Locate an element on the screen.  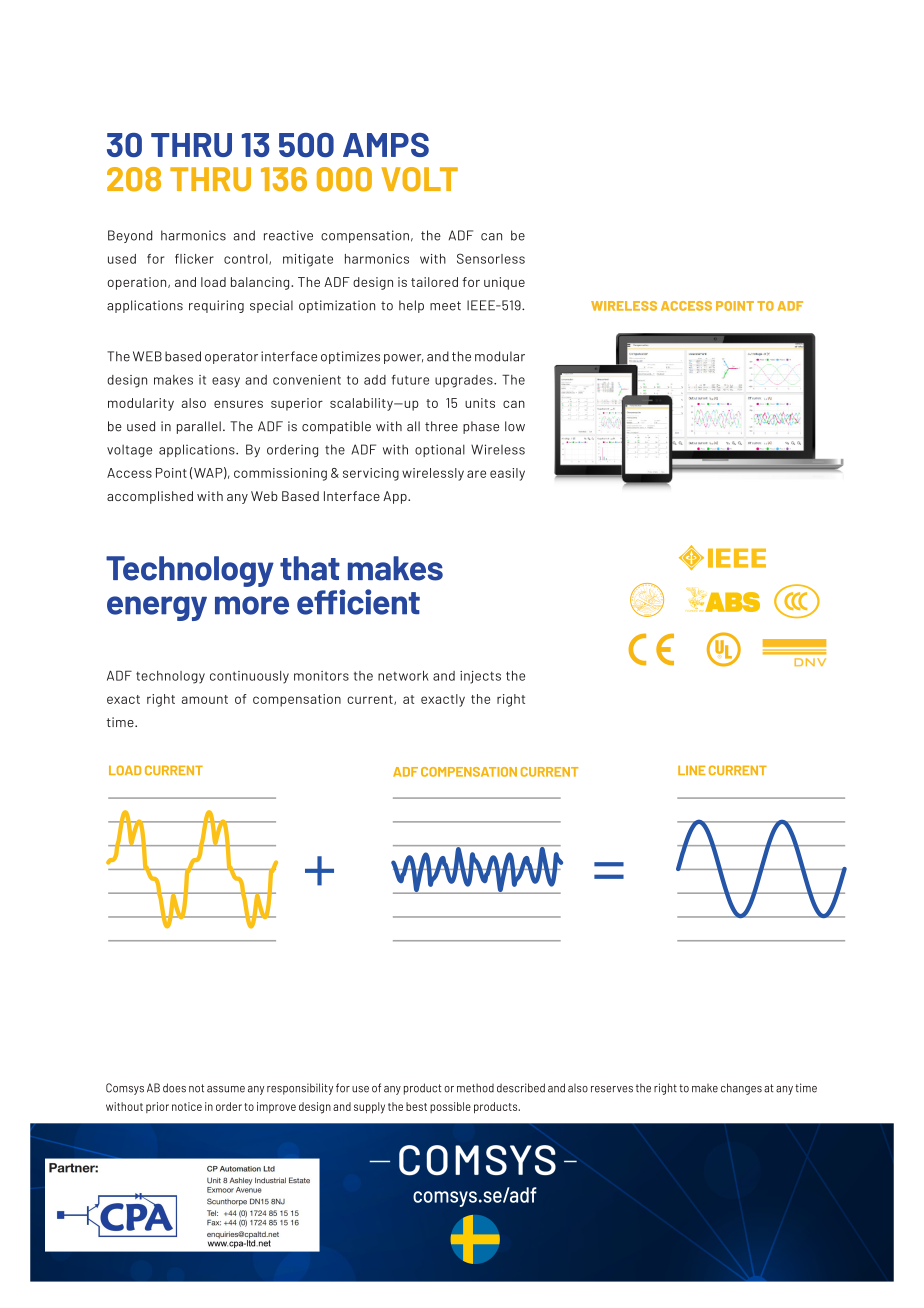
possible is located at coordinates (450, 1107).
